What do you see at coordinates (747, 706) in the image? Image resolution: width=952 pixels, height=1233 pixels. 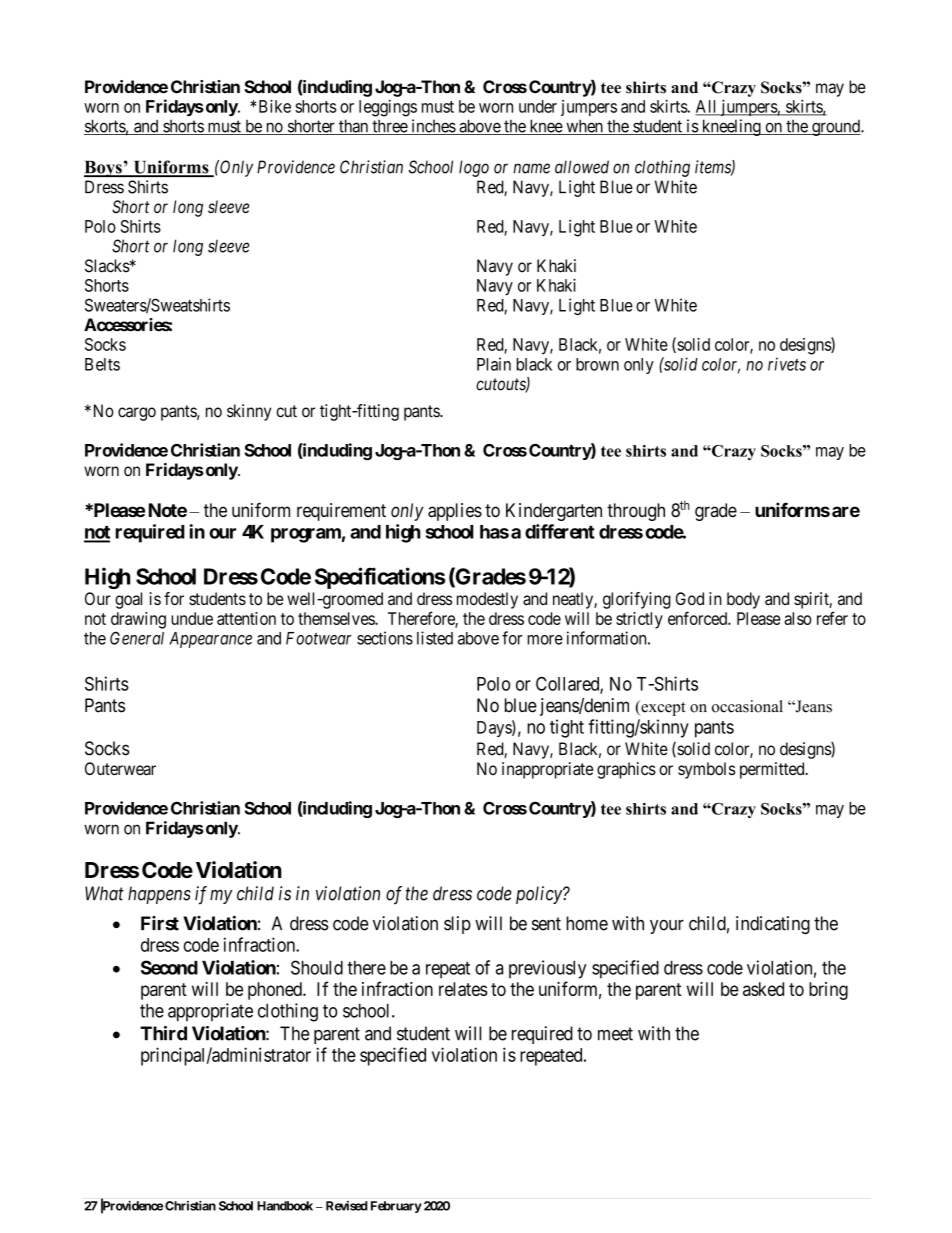 I see `occasional` at bounding box center [747, 706].
